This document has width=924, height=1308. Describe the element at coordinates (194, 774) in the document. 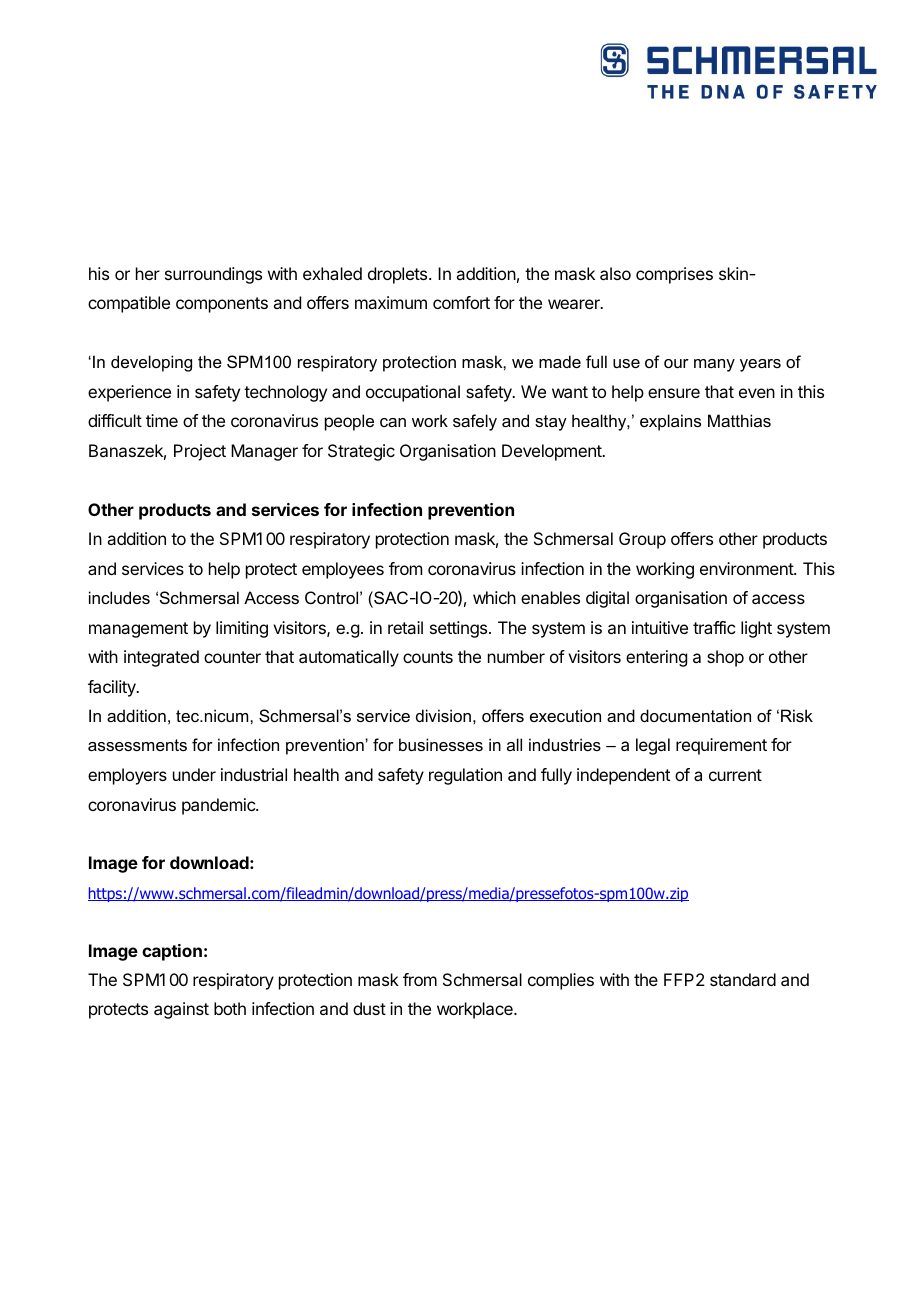

I see `under` at that location.
